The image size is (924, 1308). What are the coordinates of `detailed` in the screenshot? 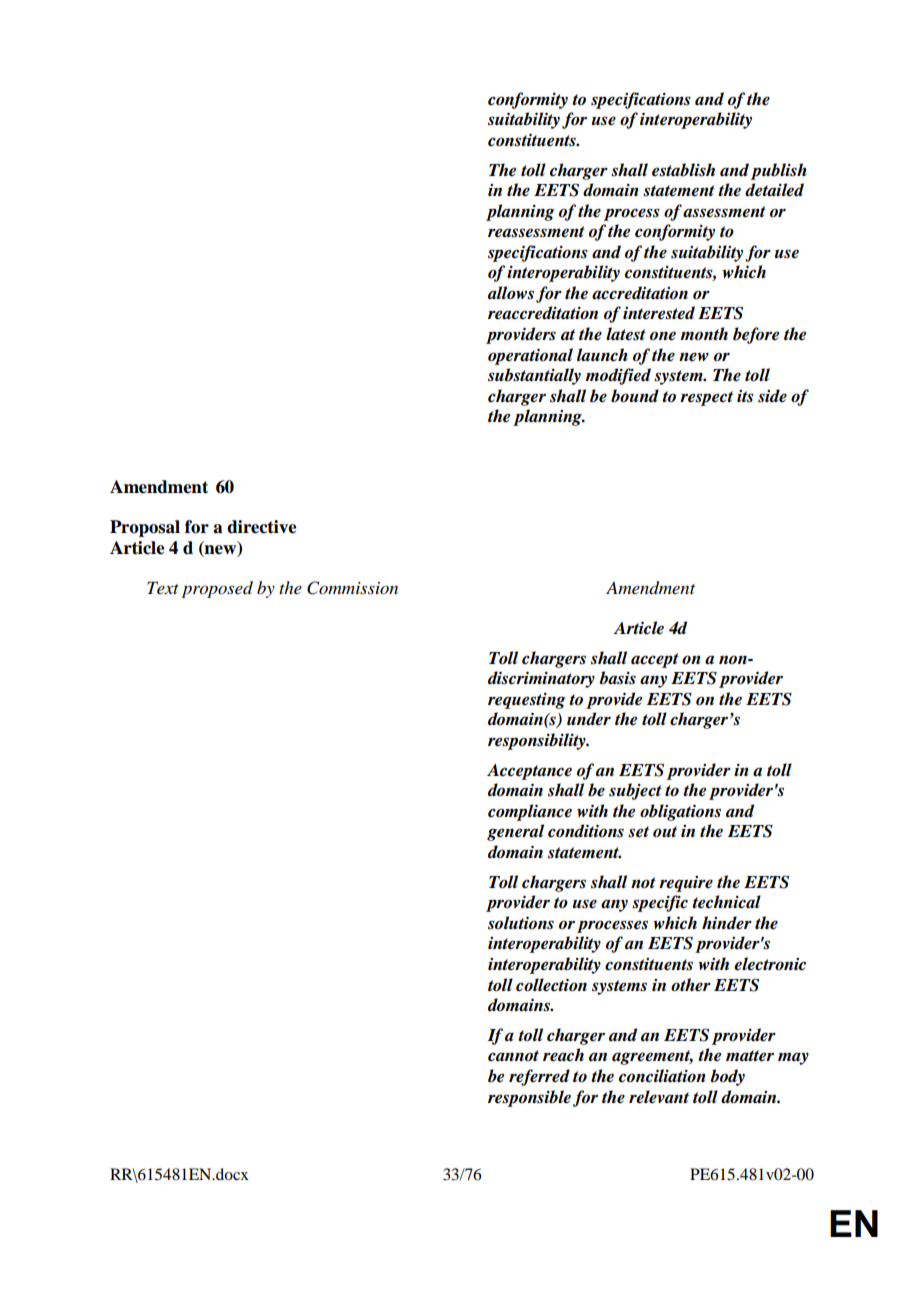 It's located at (774, 190).
